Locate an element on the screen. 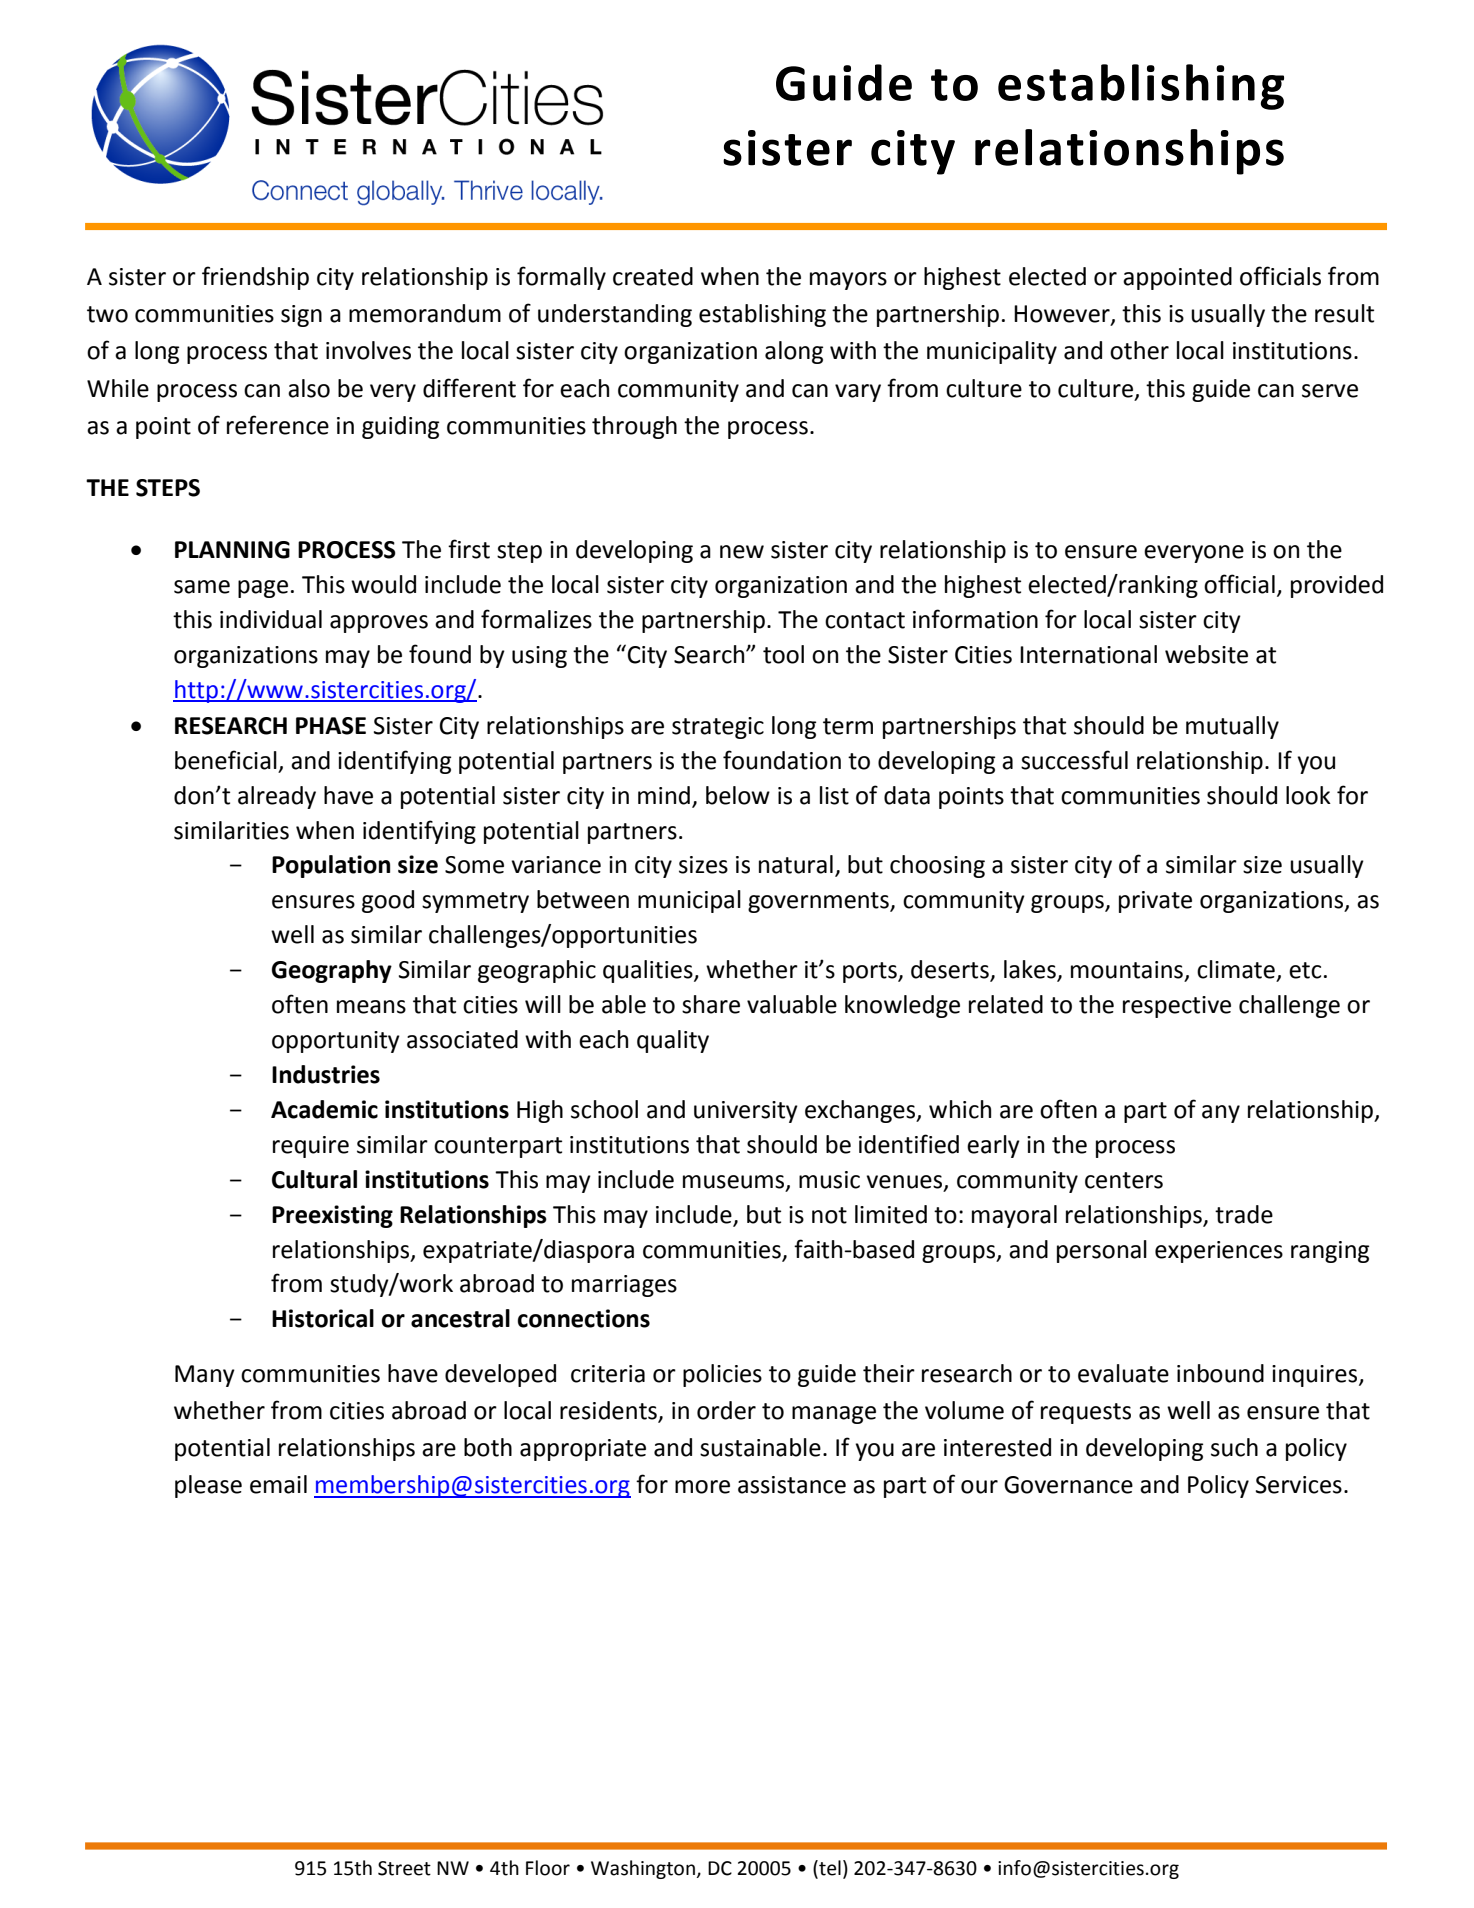 The height and width of the screenshot is (1908, 1474). Services is located at coordinates (1299, 1485).
